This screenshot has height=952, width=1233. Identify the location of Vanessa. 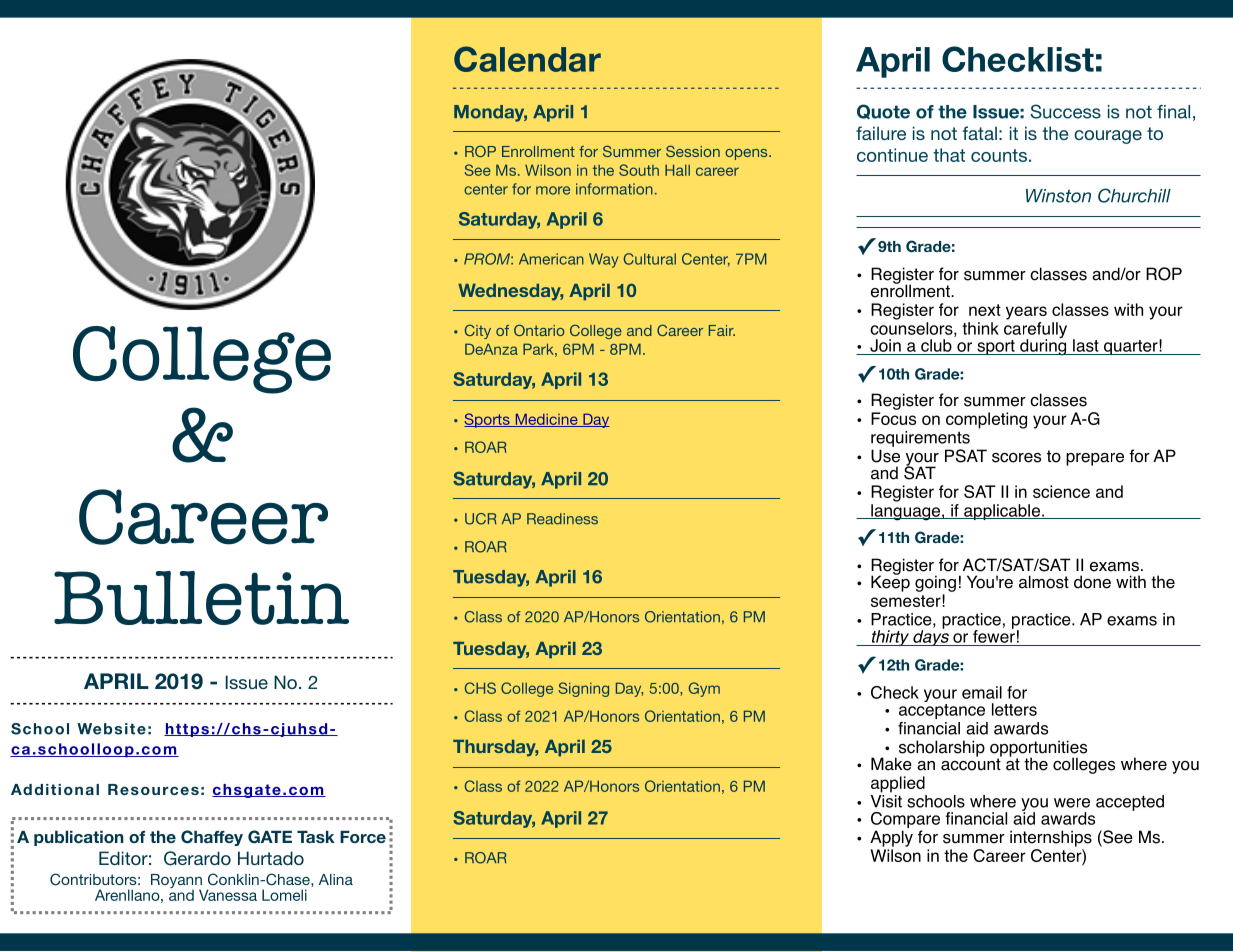
(228, 895).
